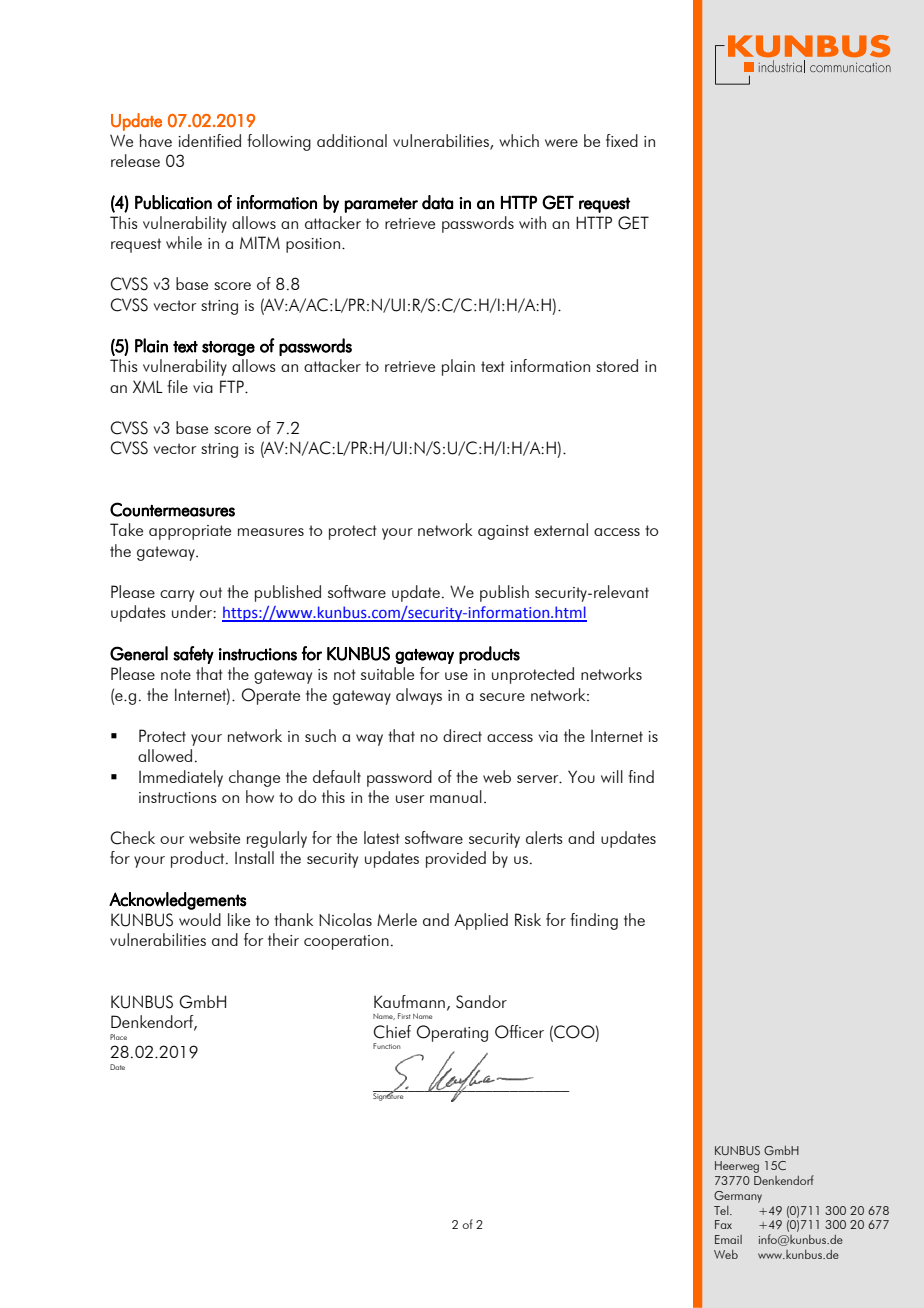 The width and height of the document is (924, 1308). I want to click on will, so click(612, 776).
